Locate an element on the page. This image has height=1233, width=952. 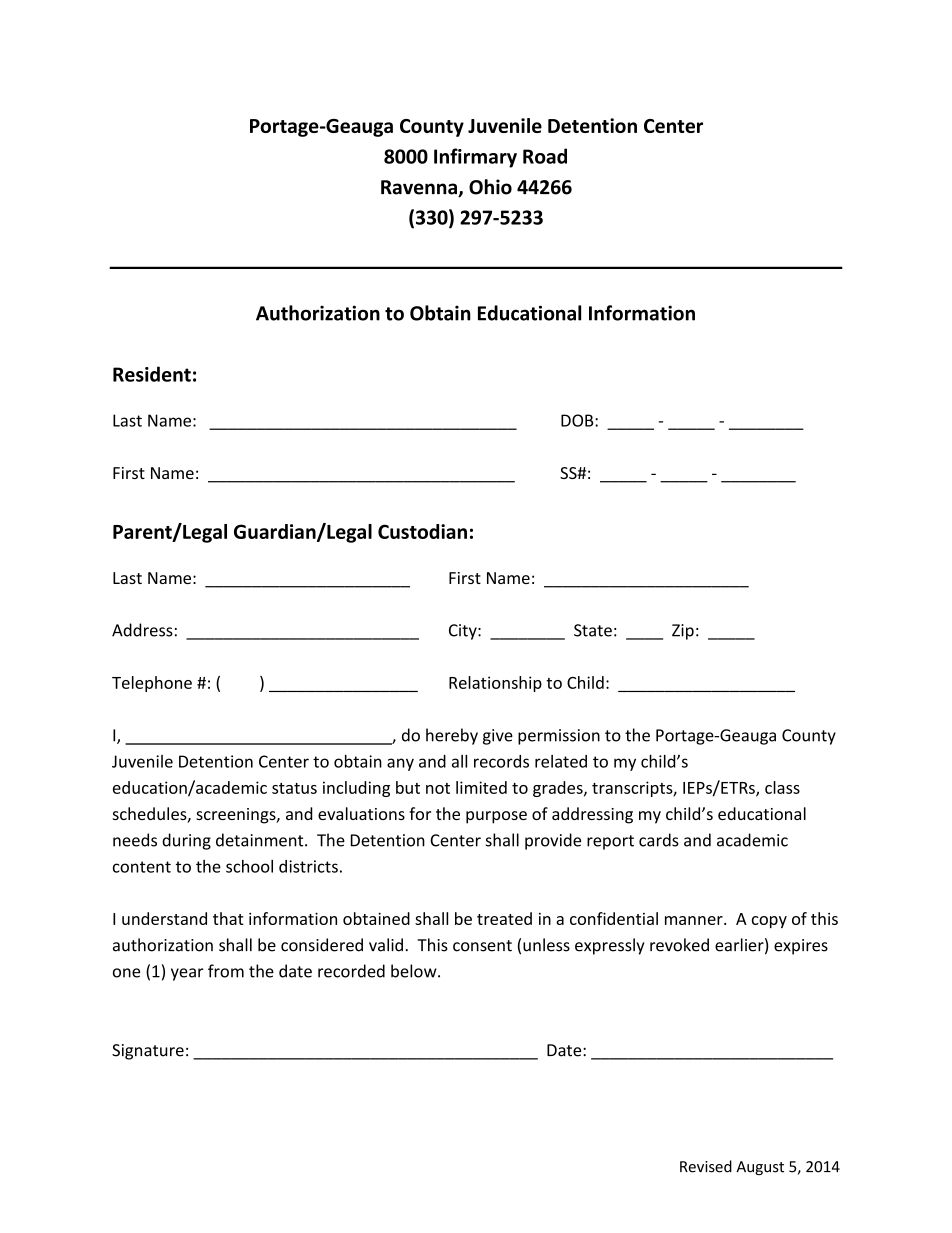
Resident is located at coordinates (152, 374).
